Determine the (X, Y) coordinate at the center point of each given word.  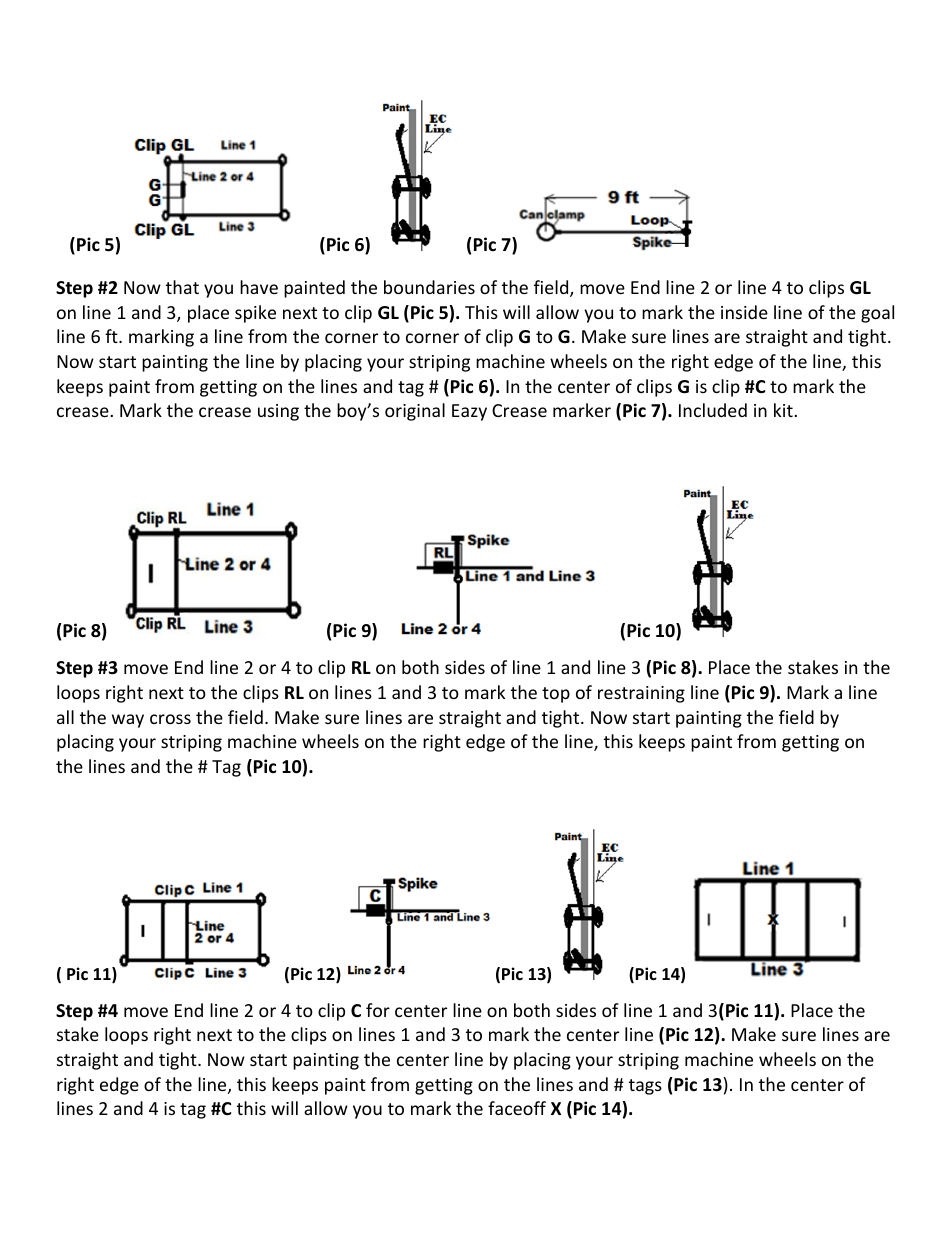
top (556, 695)
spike (255, 314)
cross (170, 719)
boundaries (429, 287)
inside (744, 312)
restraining (641, 694)
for (378, 1010)
